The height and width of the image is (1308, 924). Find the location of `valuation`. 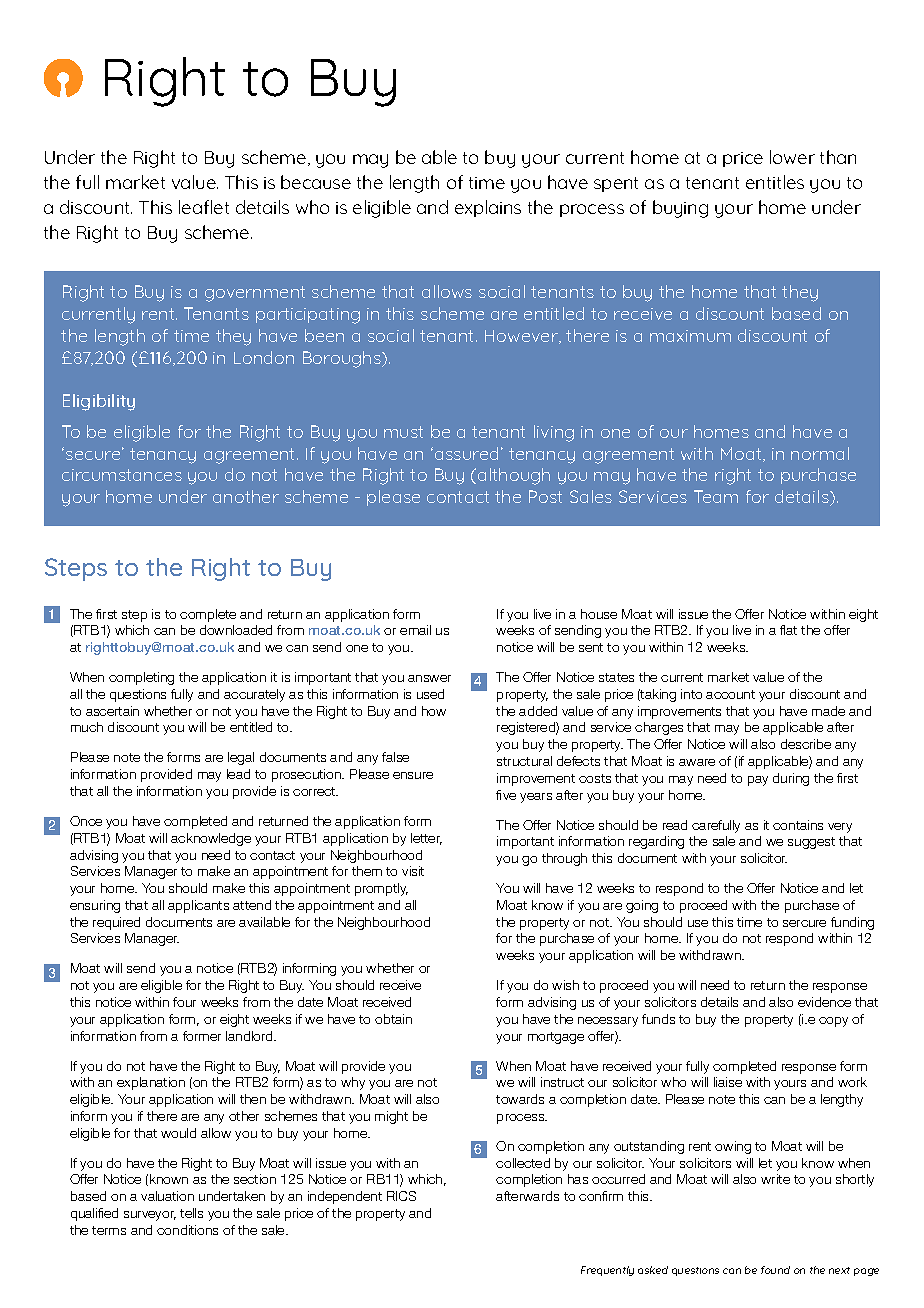

valuation is located at coordinates (167, 1196).
